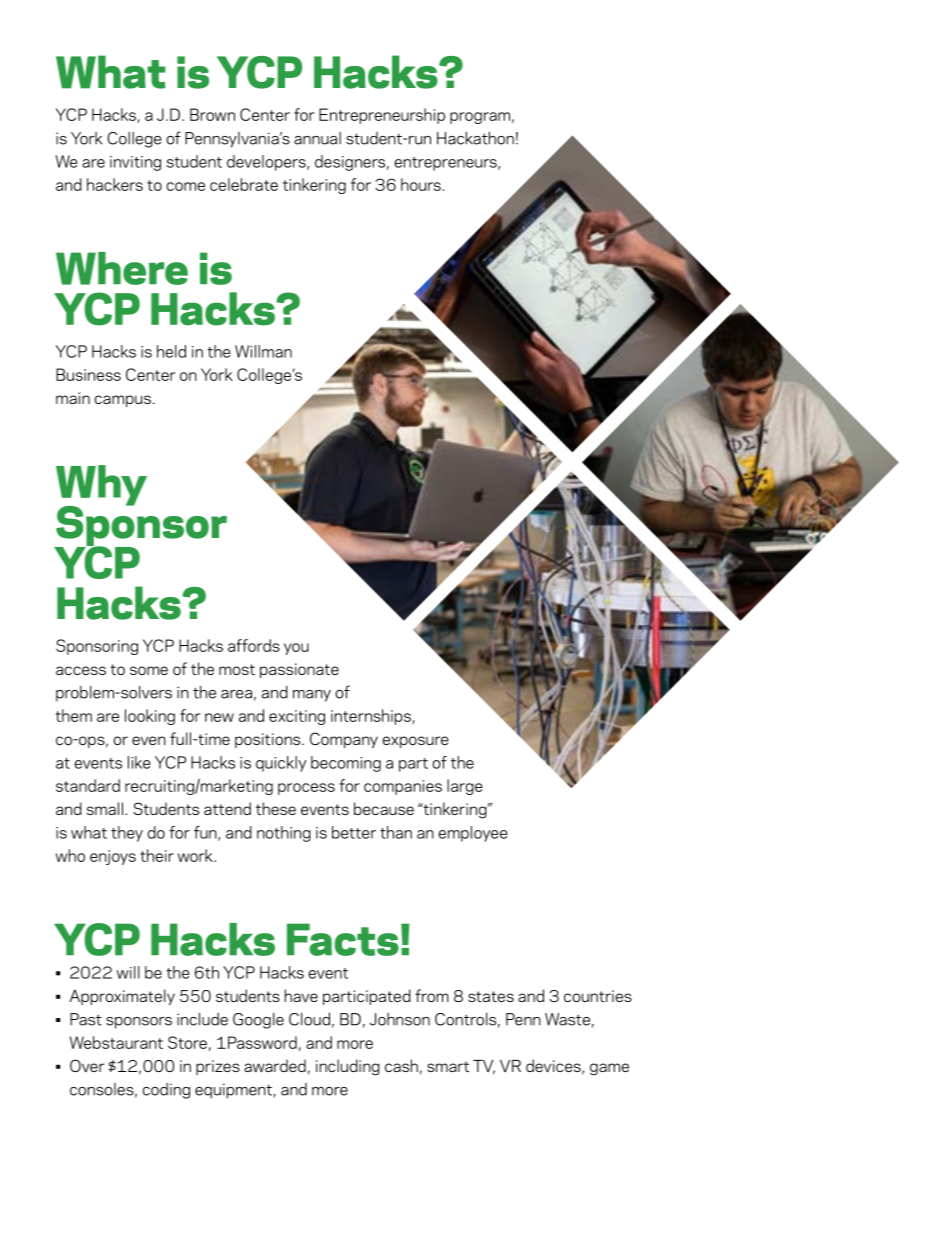 The width and height of the screenshot is (952, 1233). Describe the element at coordinates (135, 163) in the screenshot. I see `inviting` at that location.
